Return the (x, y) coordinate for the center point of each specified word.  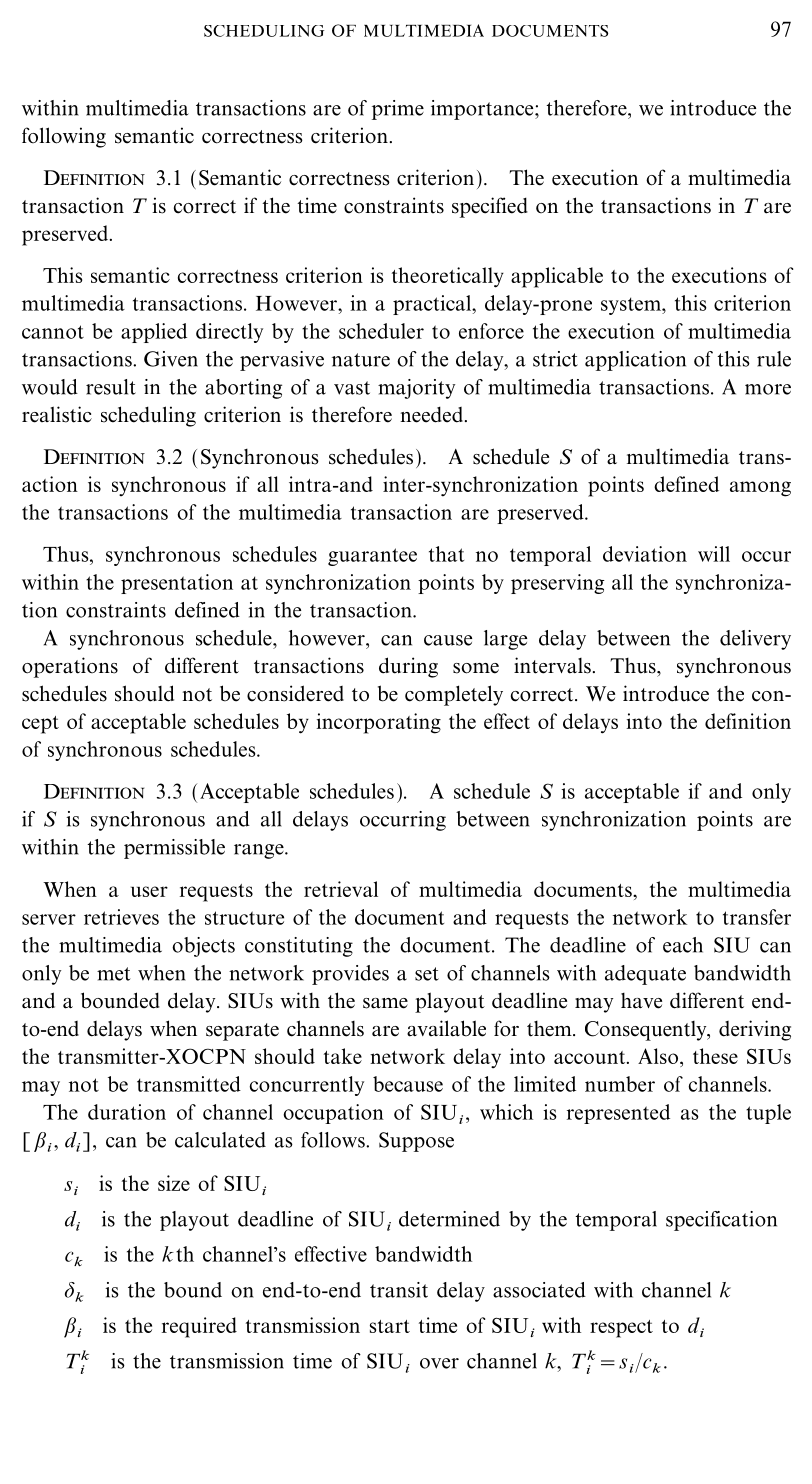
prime (398, 110)
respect (621, 1329)
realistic (57, 414)
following (64, 137)
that (446, 554)
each (683, 945)
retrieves (121, 917)
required (199, 1327)
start (390, 1326)
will (714, 554)
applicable (557, 277)
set (427, 974)
